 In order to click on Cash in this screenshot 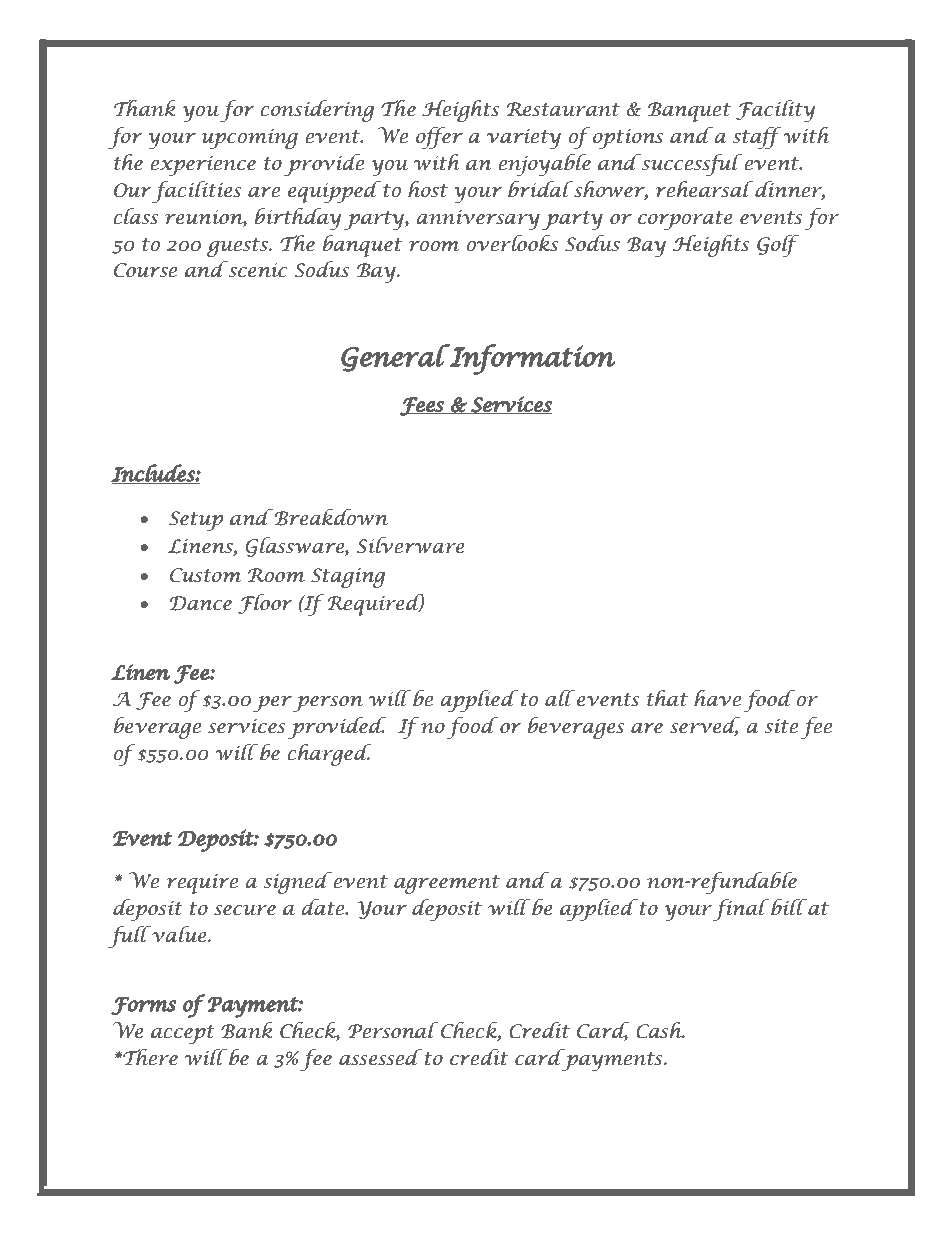, I will do `click(660, 1030)`.
